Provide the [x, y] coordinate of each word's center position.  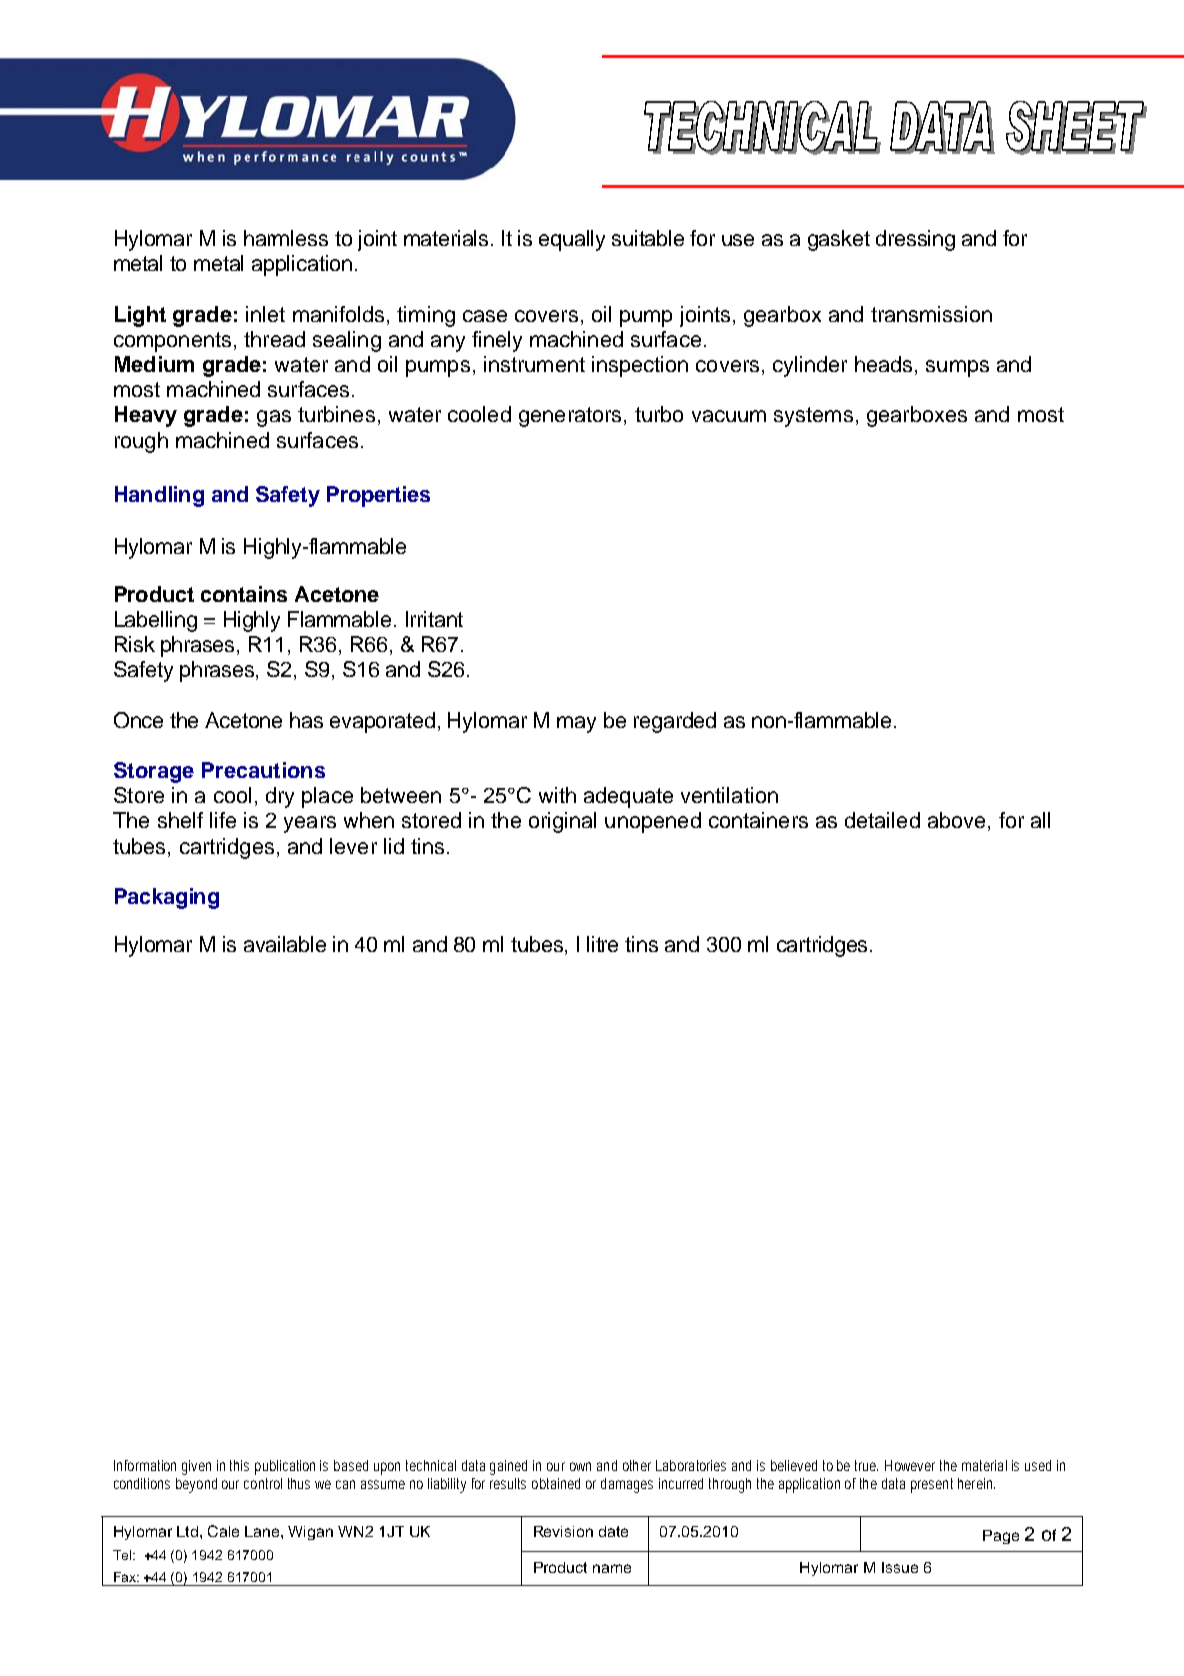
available [285, 944]
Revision [563, 1531]
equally [572, 240]
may [576, 724]
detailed [882, 820]
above [956, 820]
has [306, 720]
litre [602, 944]
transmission [931, 314]
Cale [223, 1531]
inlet [265, 314]
